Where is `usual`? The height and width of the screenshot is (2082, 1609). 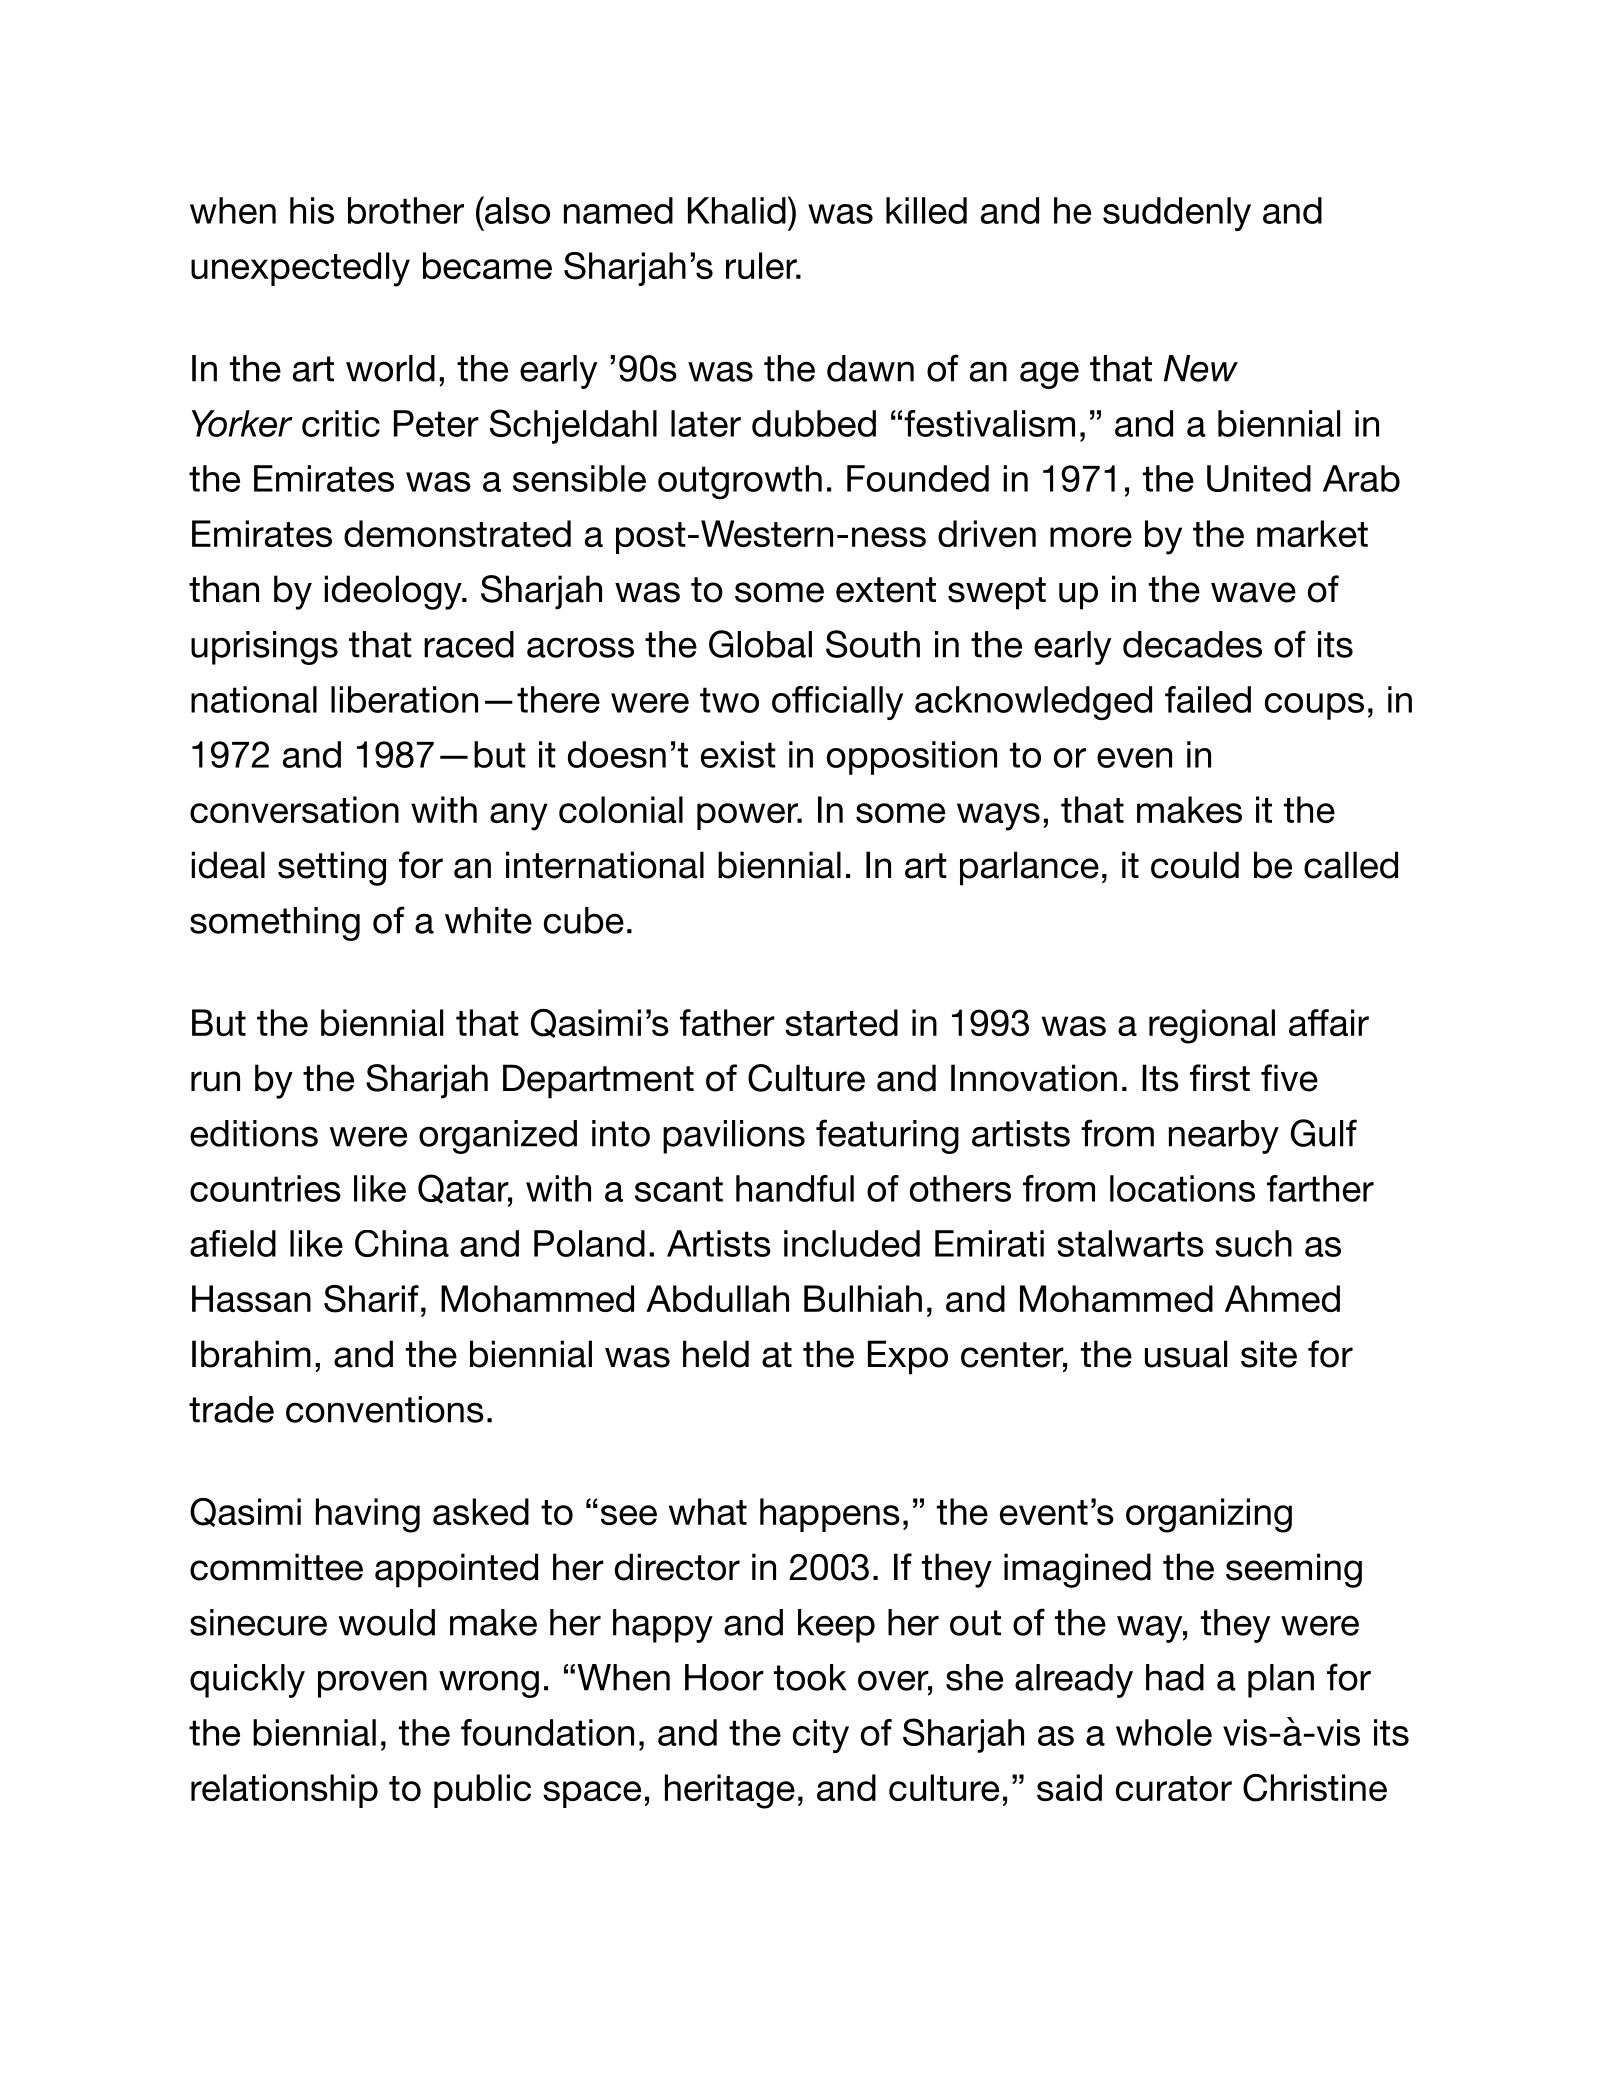 usual is located at coordinates (1186, 1354).
